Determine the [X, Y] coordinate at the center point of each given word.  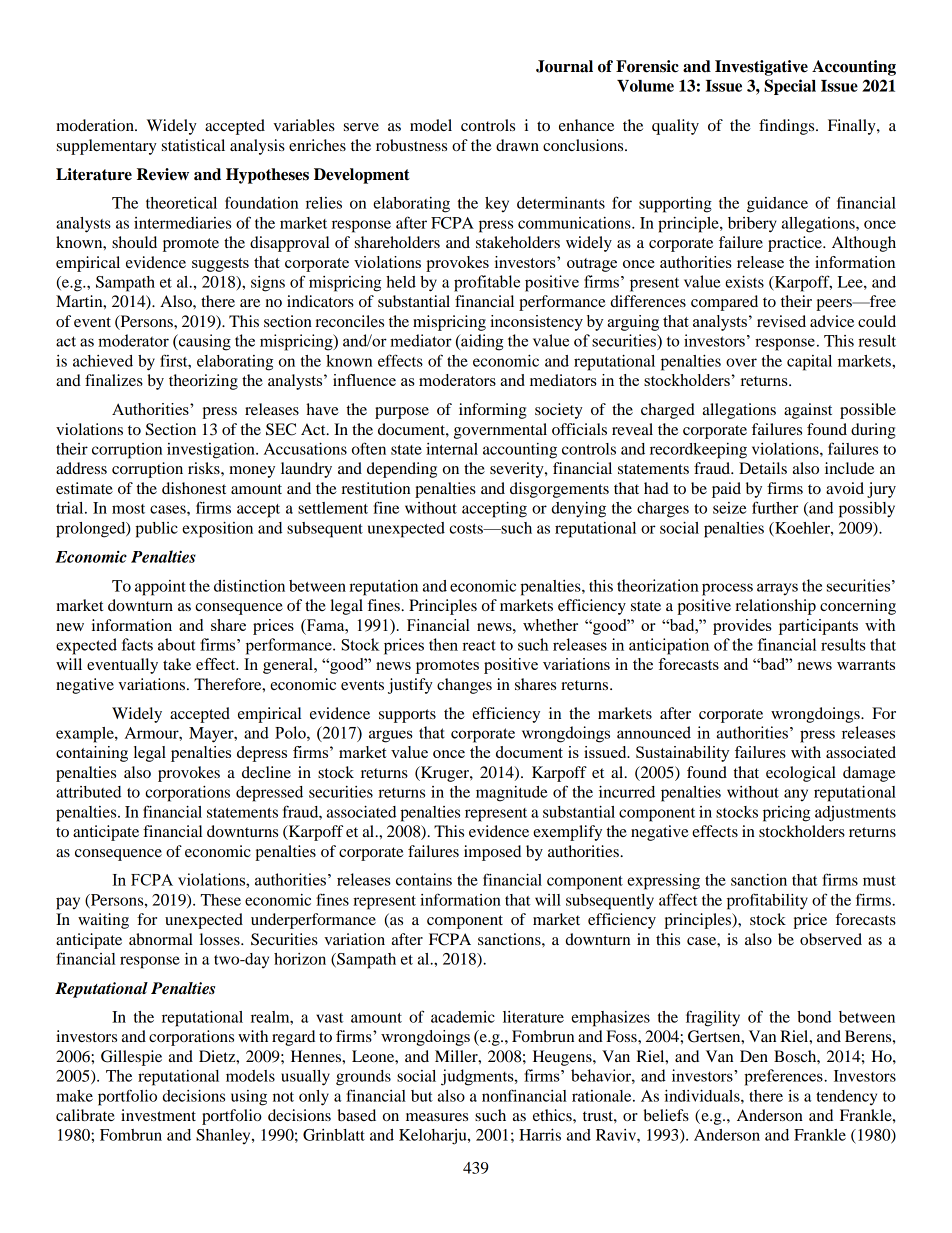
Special [790, 87]
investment [158, 1115]
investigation [212, 451]
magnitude [511, 794]
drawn [517, 145]
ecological [801, 774]
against [808, 411]
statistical [193, 145]
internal [452, 449]
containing [92, 754]
